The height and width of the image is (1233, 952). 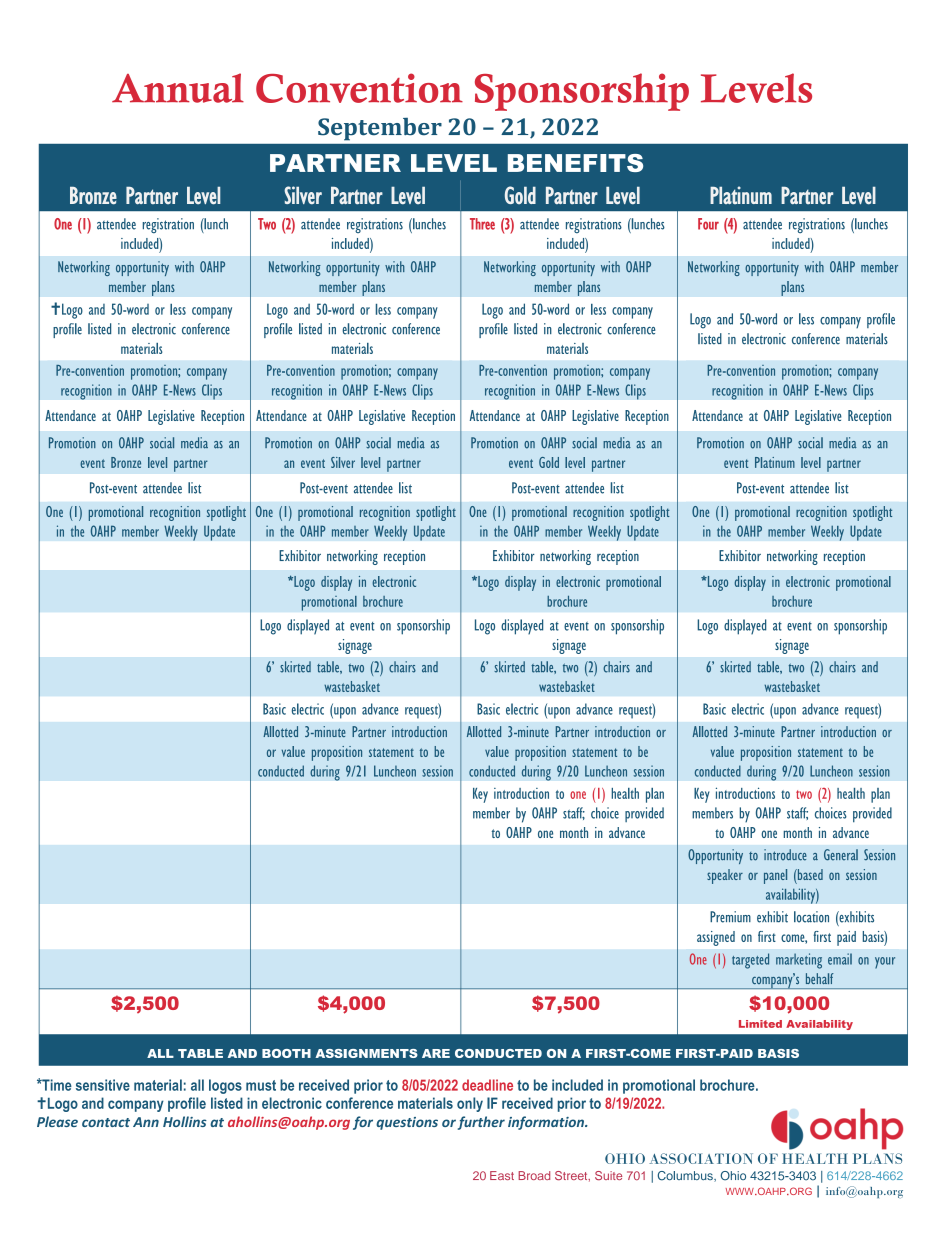 I want to click on sensitive, so click(x=103, y=1085).
